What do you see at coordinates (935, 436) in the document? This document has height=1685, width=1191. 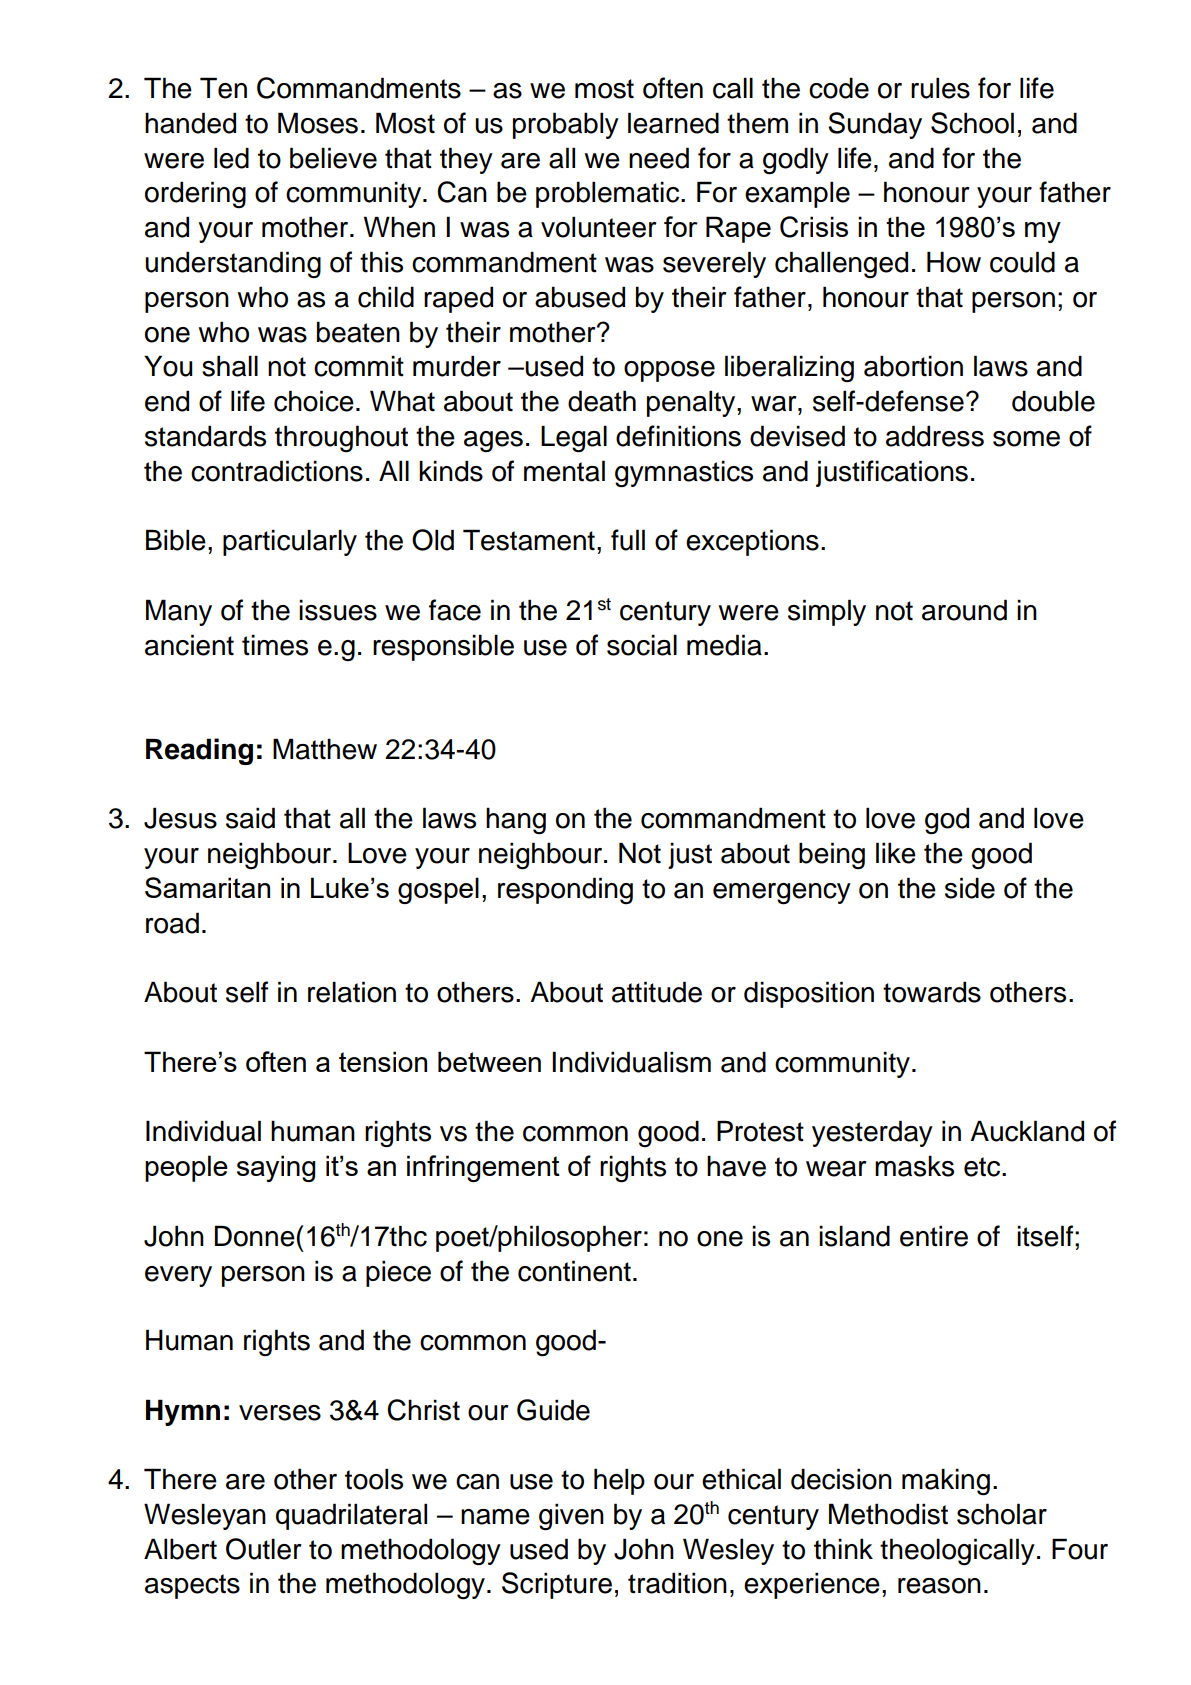 I see `address` at bounding box center [935, 436].
